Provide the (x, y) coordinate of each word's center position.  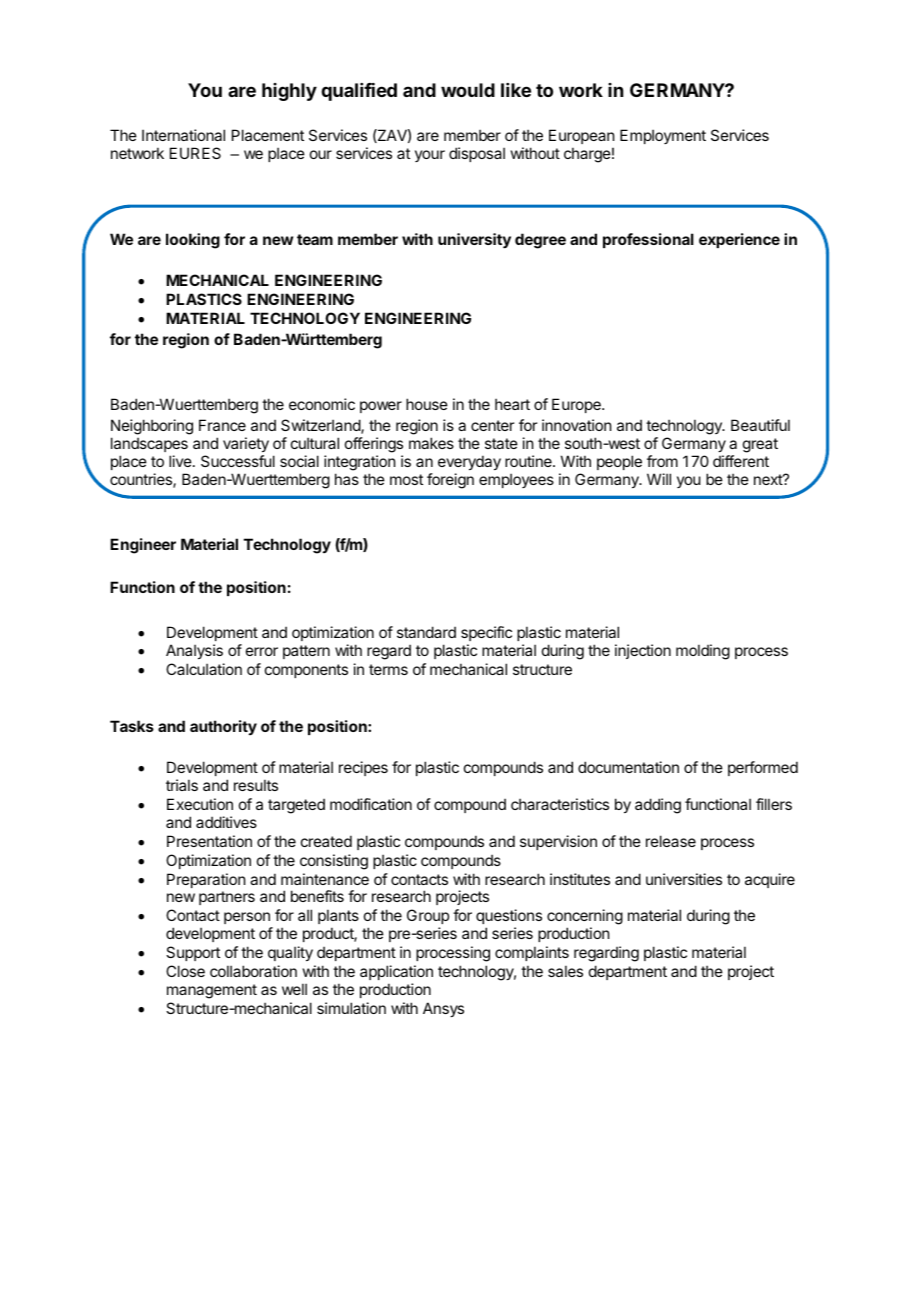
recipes (363, 768)
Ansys (443, 1009)
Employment (663, 136)
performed (763, 768)
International (183, 135)
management (212, 991)
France (222, 425)
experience (739, 240)
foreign (450, 481)
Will (659, 479)
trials (182, 785)
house (427, 404)
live (180, 461)
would (468, 90)
